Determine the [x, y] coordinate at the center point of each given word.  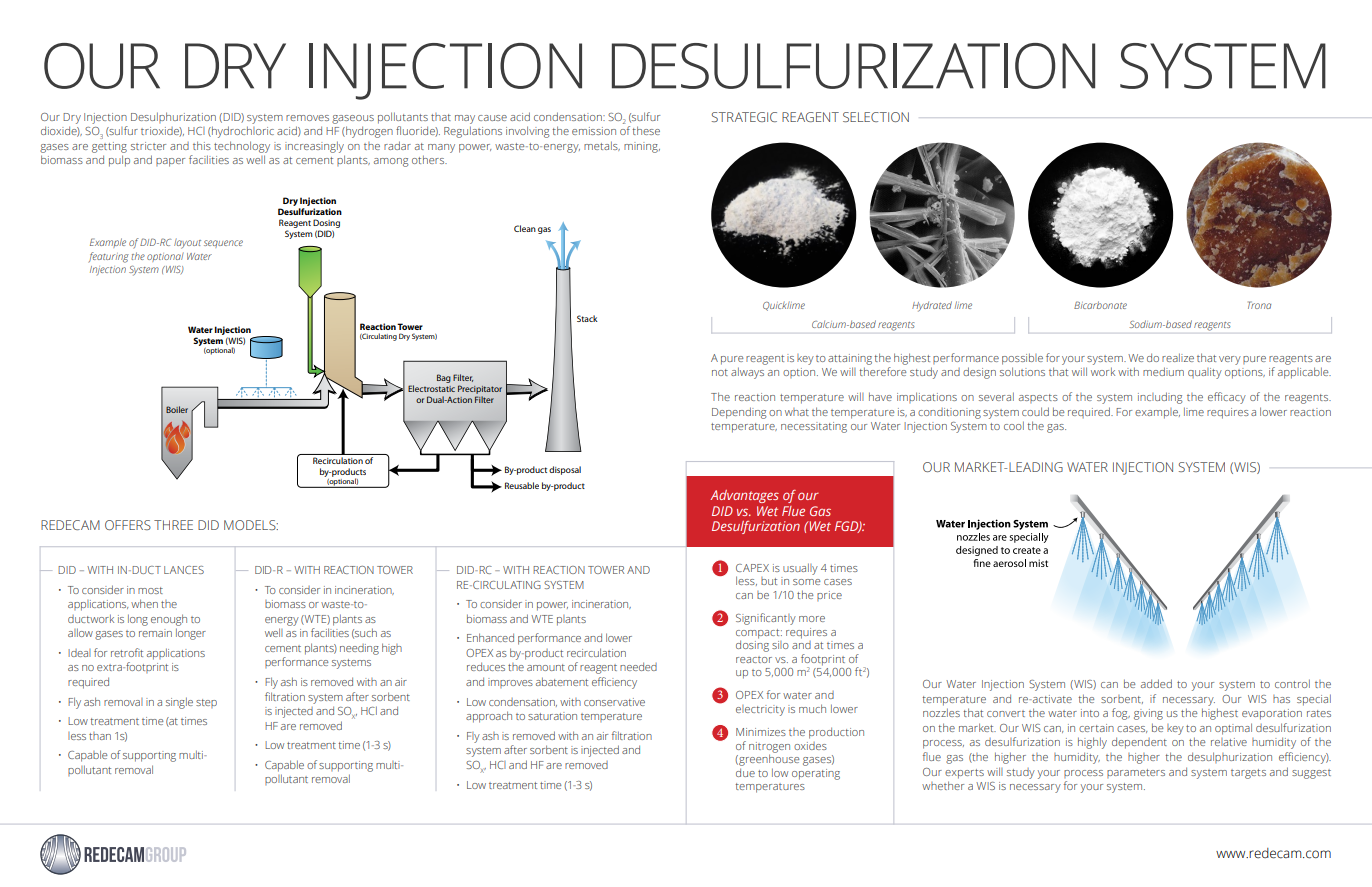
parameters [1136, 773]
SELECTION [876, 117]
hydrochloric [242, 132]
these [646, 130]
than [100, 736]
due [745, 772]
